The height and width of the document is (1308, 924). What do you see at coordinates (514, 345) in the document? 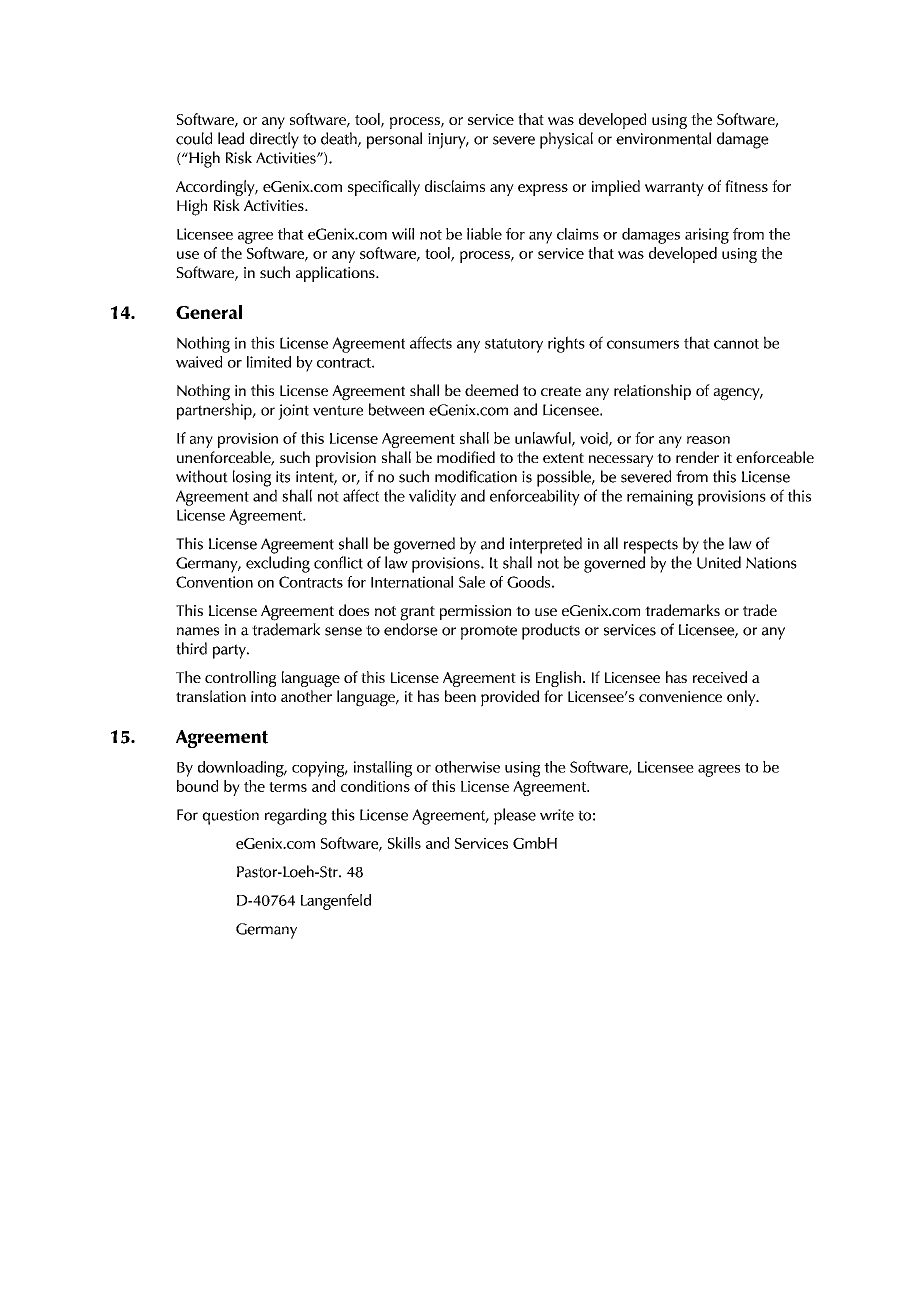
I see `statutory` at bounding box center [514, 345].
